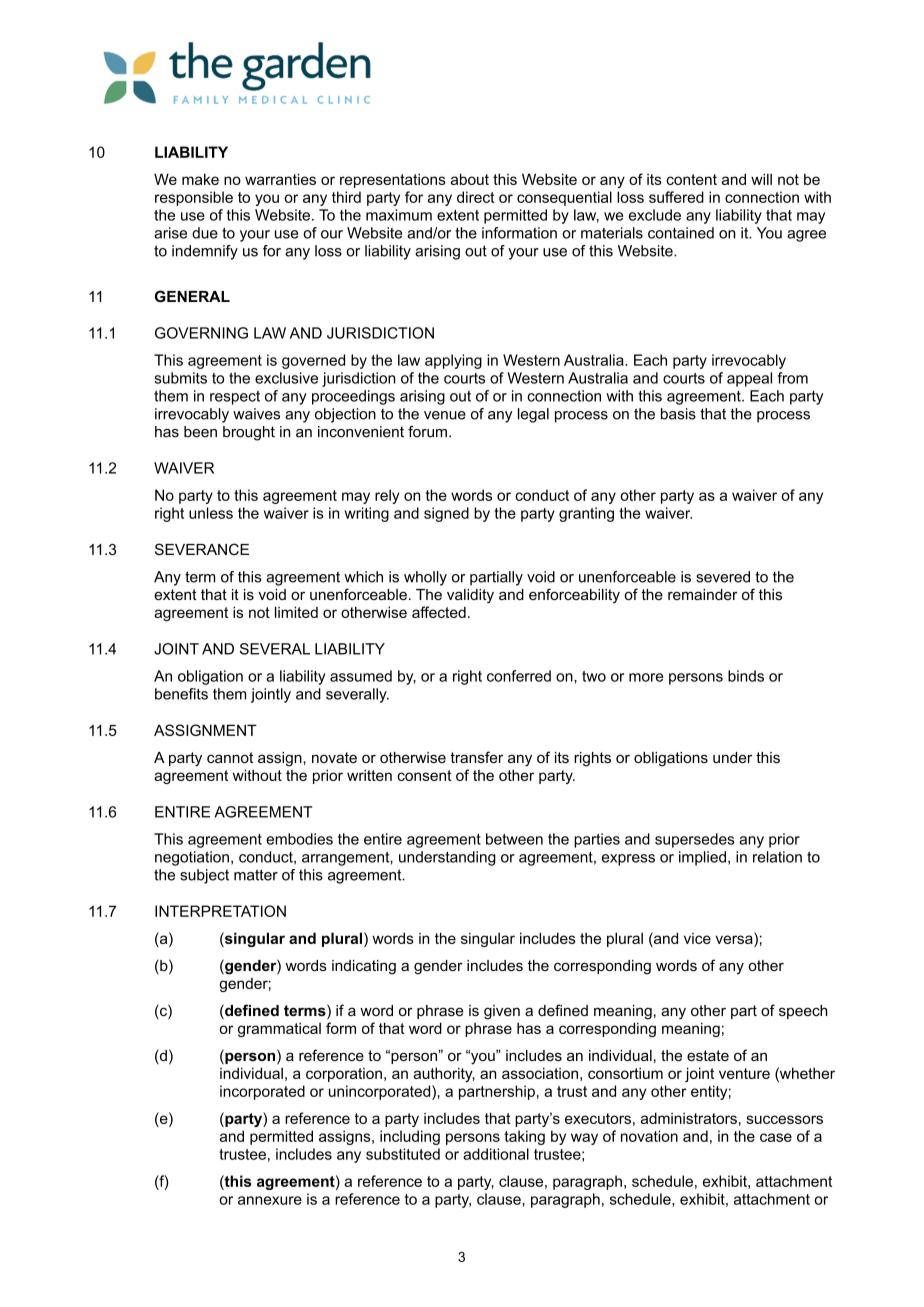  I want to click on benefits, so click(181, 694).
